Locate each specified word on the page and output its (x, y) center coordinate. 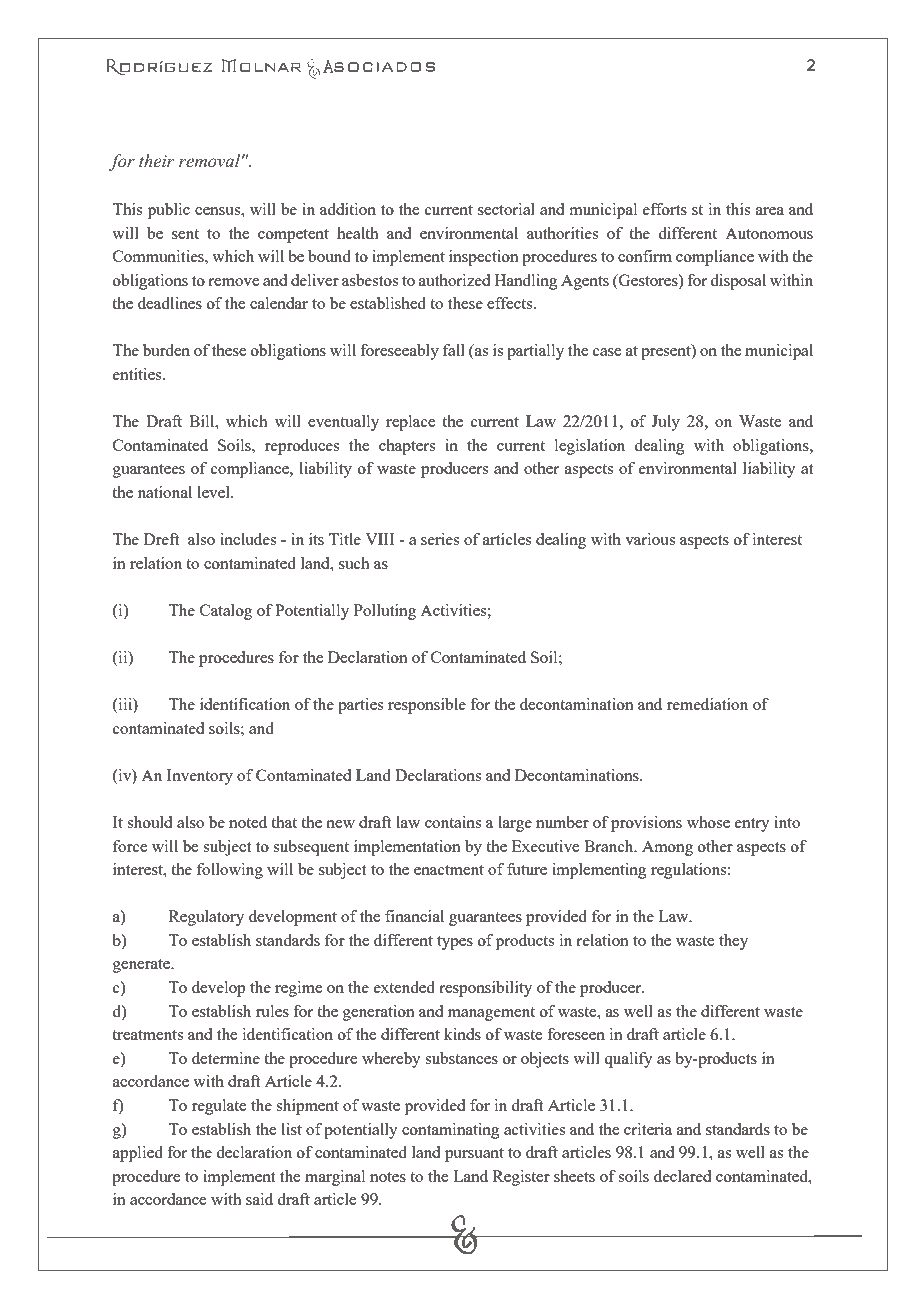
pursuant (474, 1155)
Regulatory (206, 918)
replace (410, 423)
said (259, 1199)
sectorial (506, 209)
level (214, 492)
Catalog (226, 612)
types (455, 943)
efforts (665, 209)
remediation (707, 704)
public (169, 211)
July (665, 423)
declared (682, 1176)
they (733, 942)
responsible (427, 706)
